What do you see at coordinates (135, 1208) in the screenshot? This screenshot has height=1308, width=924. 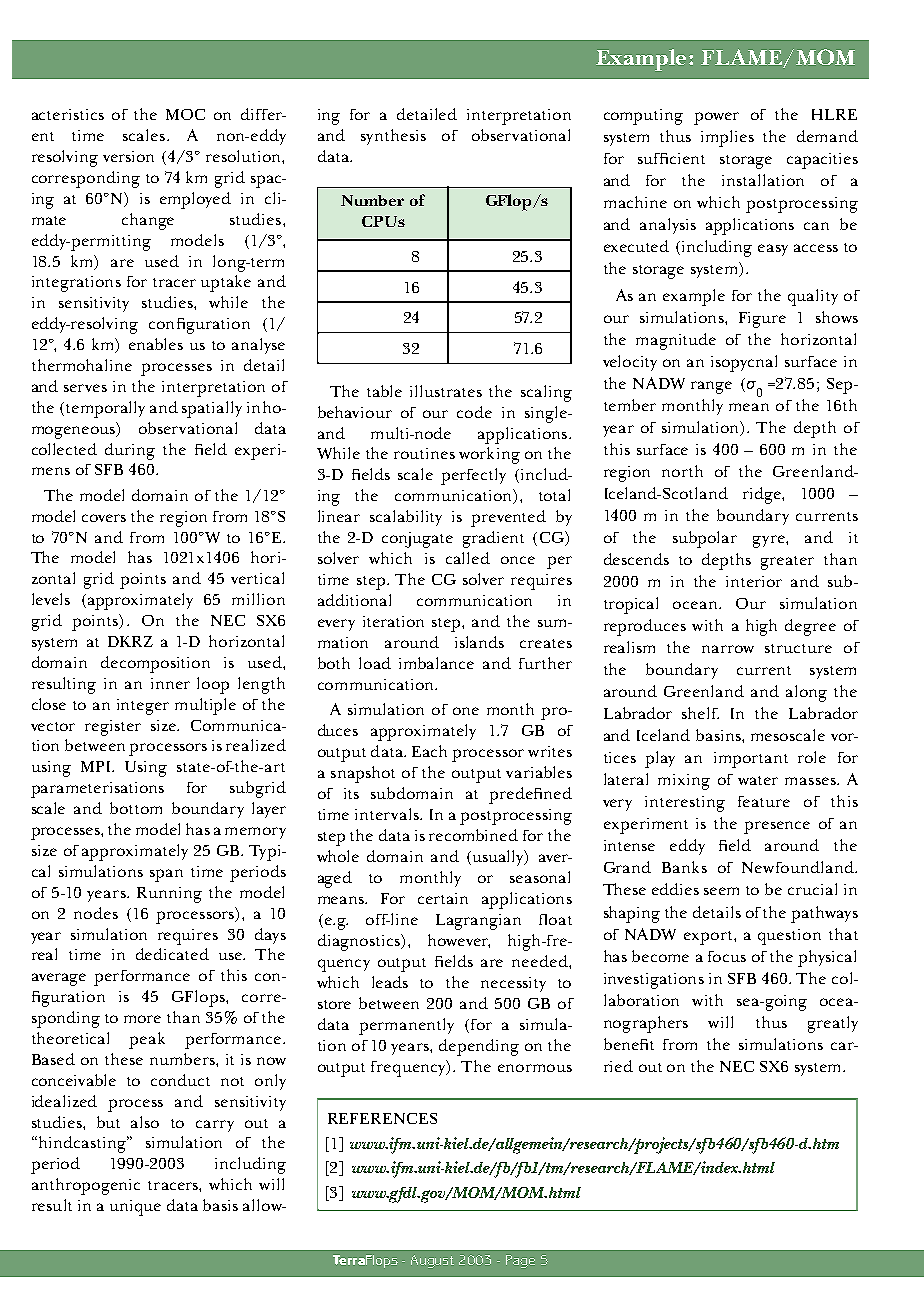 I see `unique` at bounding box center [135, 1208].
